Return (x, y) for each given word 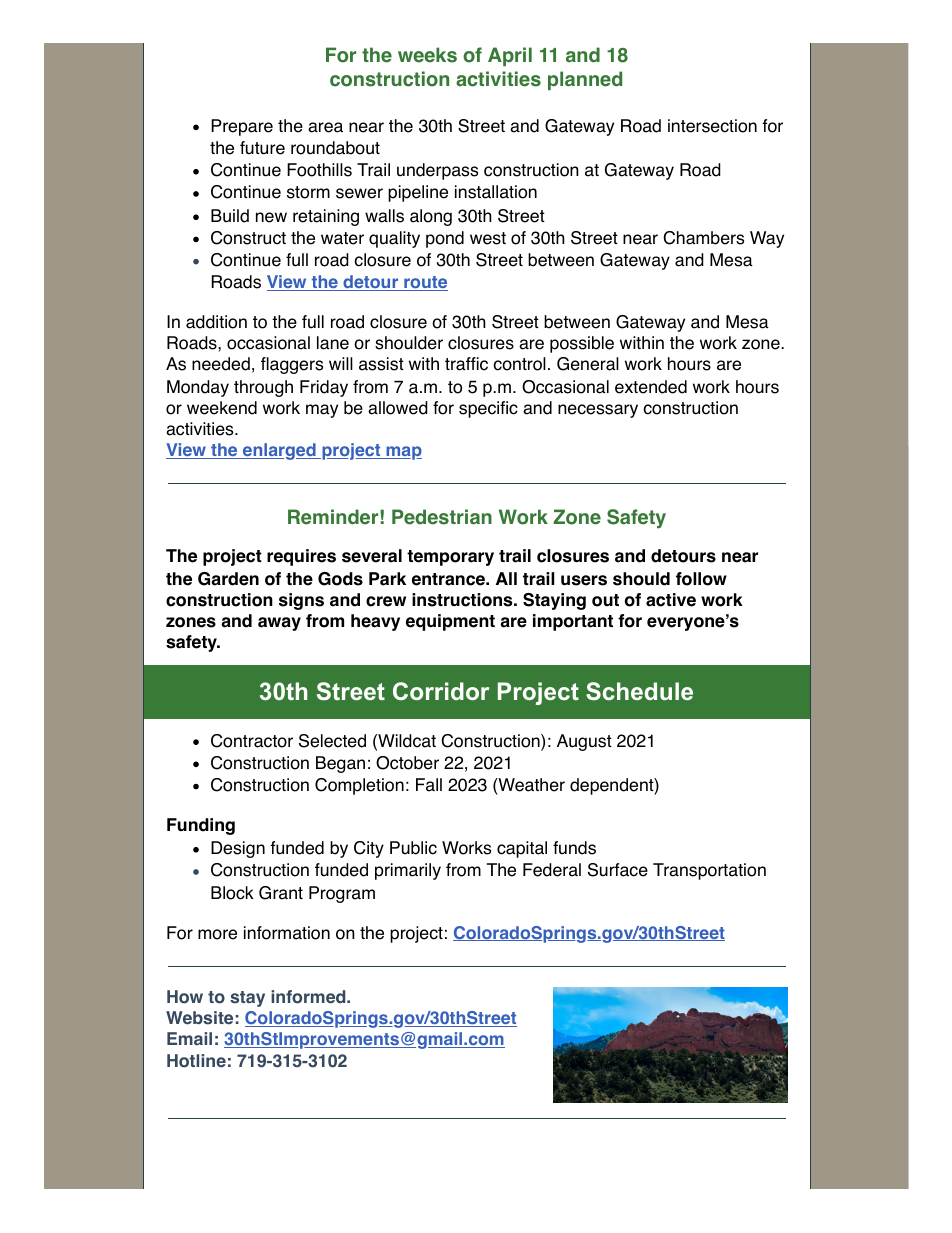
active (671, 600)
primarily (408, 871)
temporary (450, 558)
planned (585, 80)
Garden (228, 579)
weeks (427, 55)
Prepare (242, 127)
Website (199, 1018)
